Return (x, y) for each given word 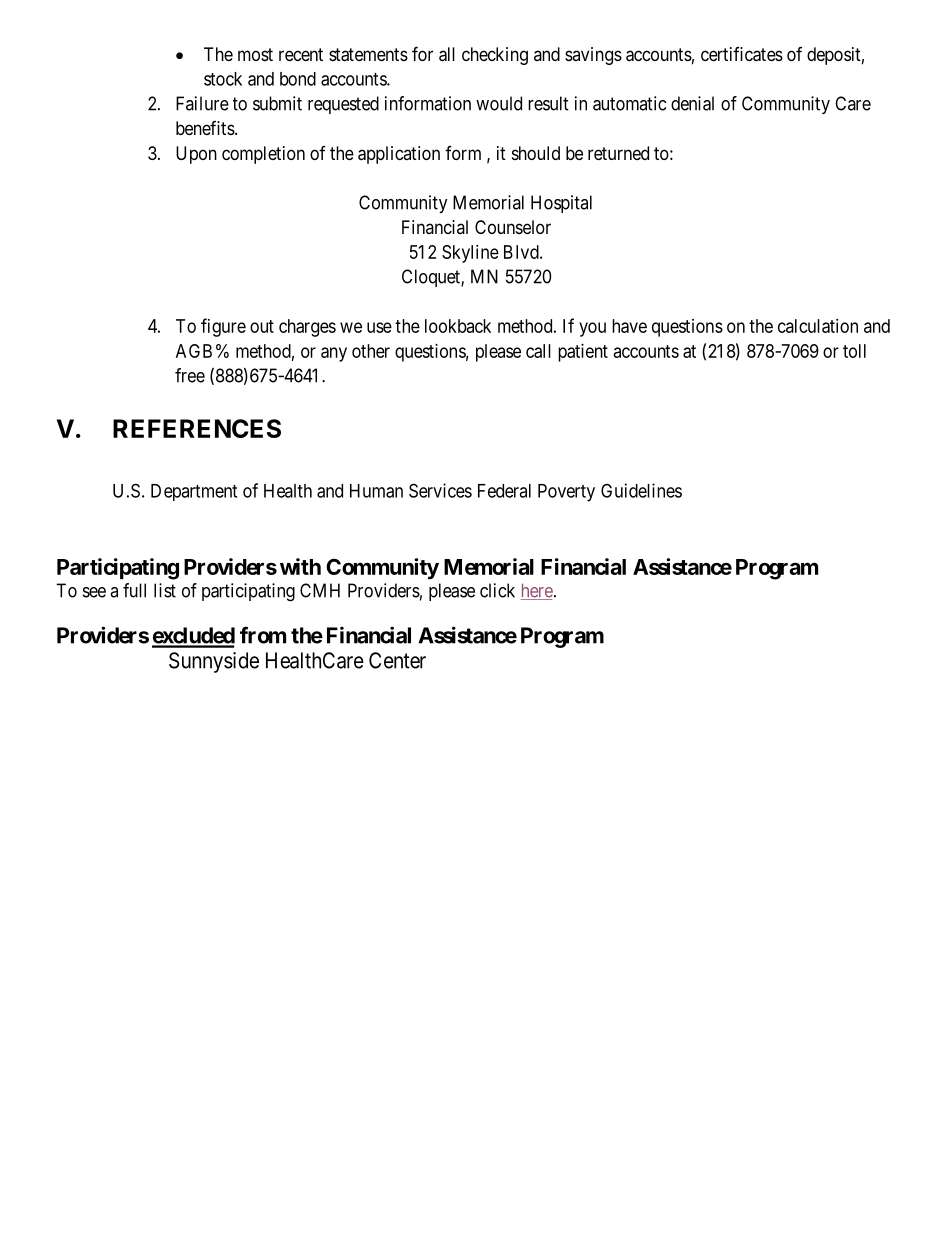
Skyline (470, 254)
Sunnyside (214, 662)
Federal (504, 491)
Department (194, 492)
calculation (818, 326)
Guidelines (641, 490)
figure (223, 327)
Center (397, 660)
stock (223, 79)
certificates (742, 54)
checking (495, 56)
